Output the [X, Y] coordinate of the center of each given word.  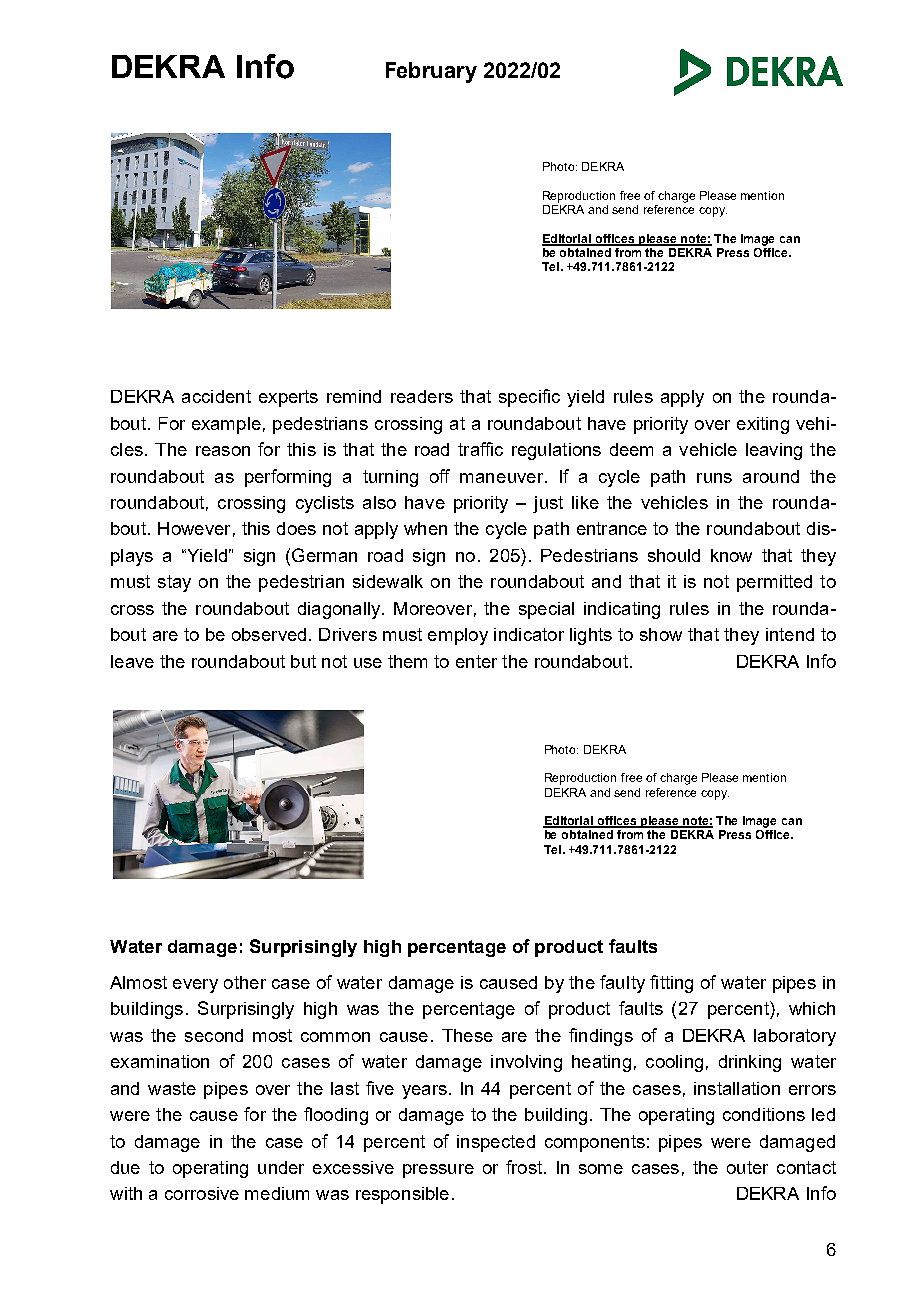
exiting [763, 425]
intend [790, 634]
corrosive [202, 1193]
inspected [496, 1143]
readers [422, 396]
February [431, 72]
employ [458, 636]
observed [269, 634]
